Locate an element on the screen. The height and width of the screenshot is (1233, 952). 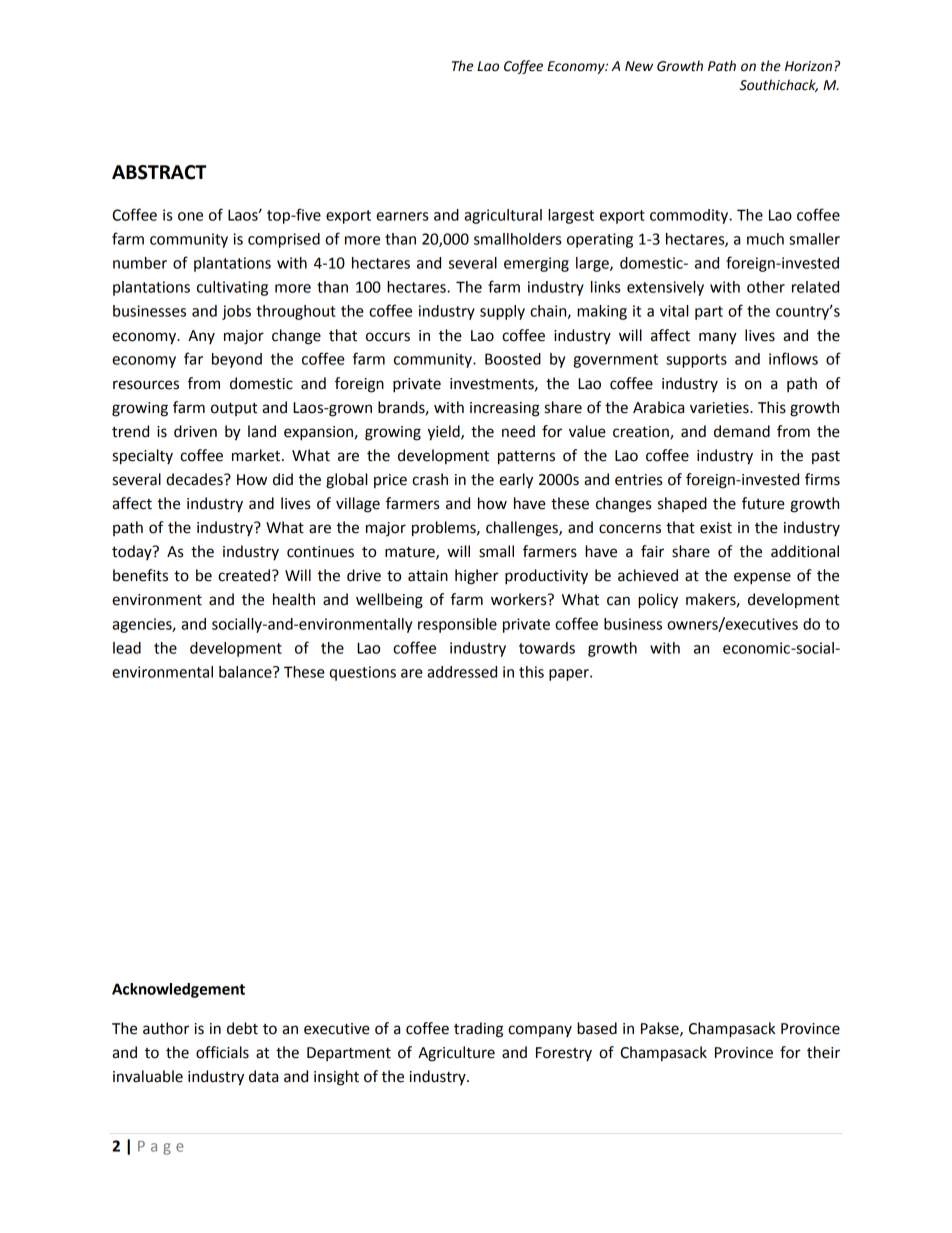
created is located at coordinates (244, 575).
